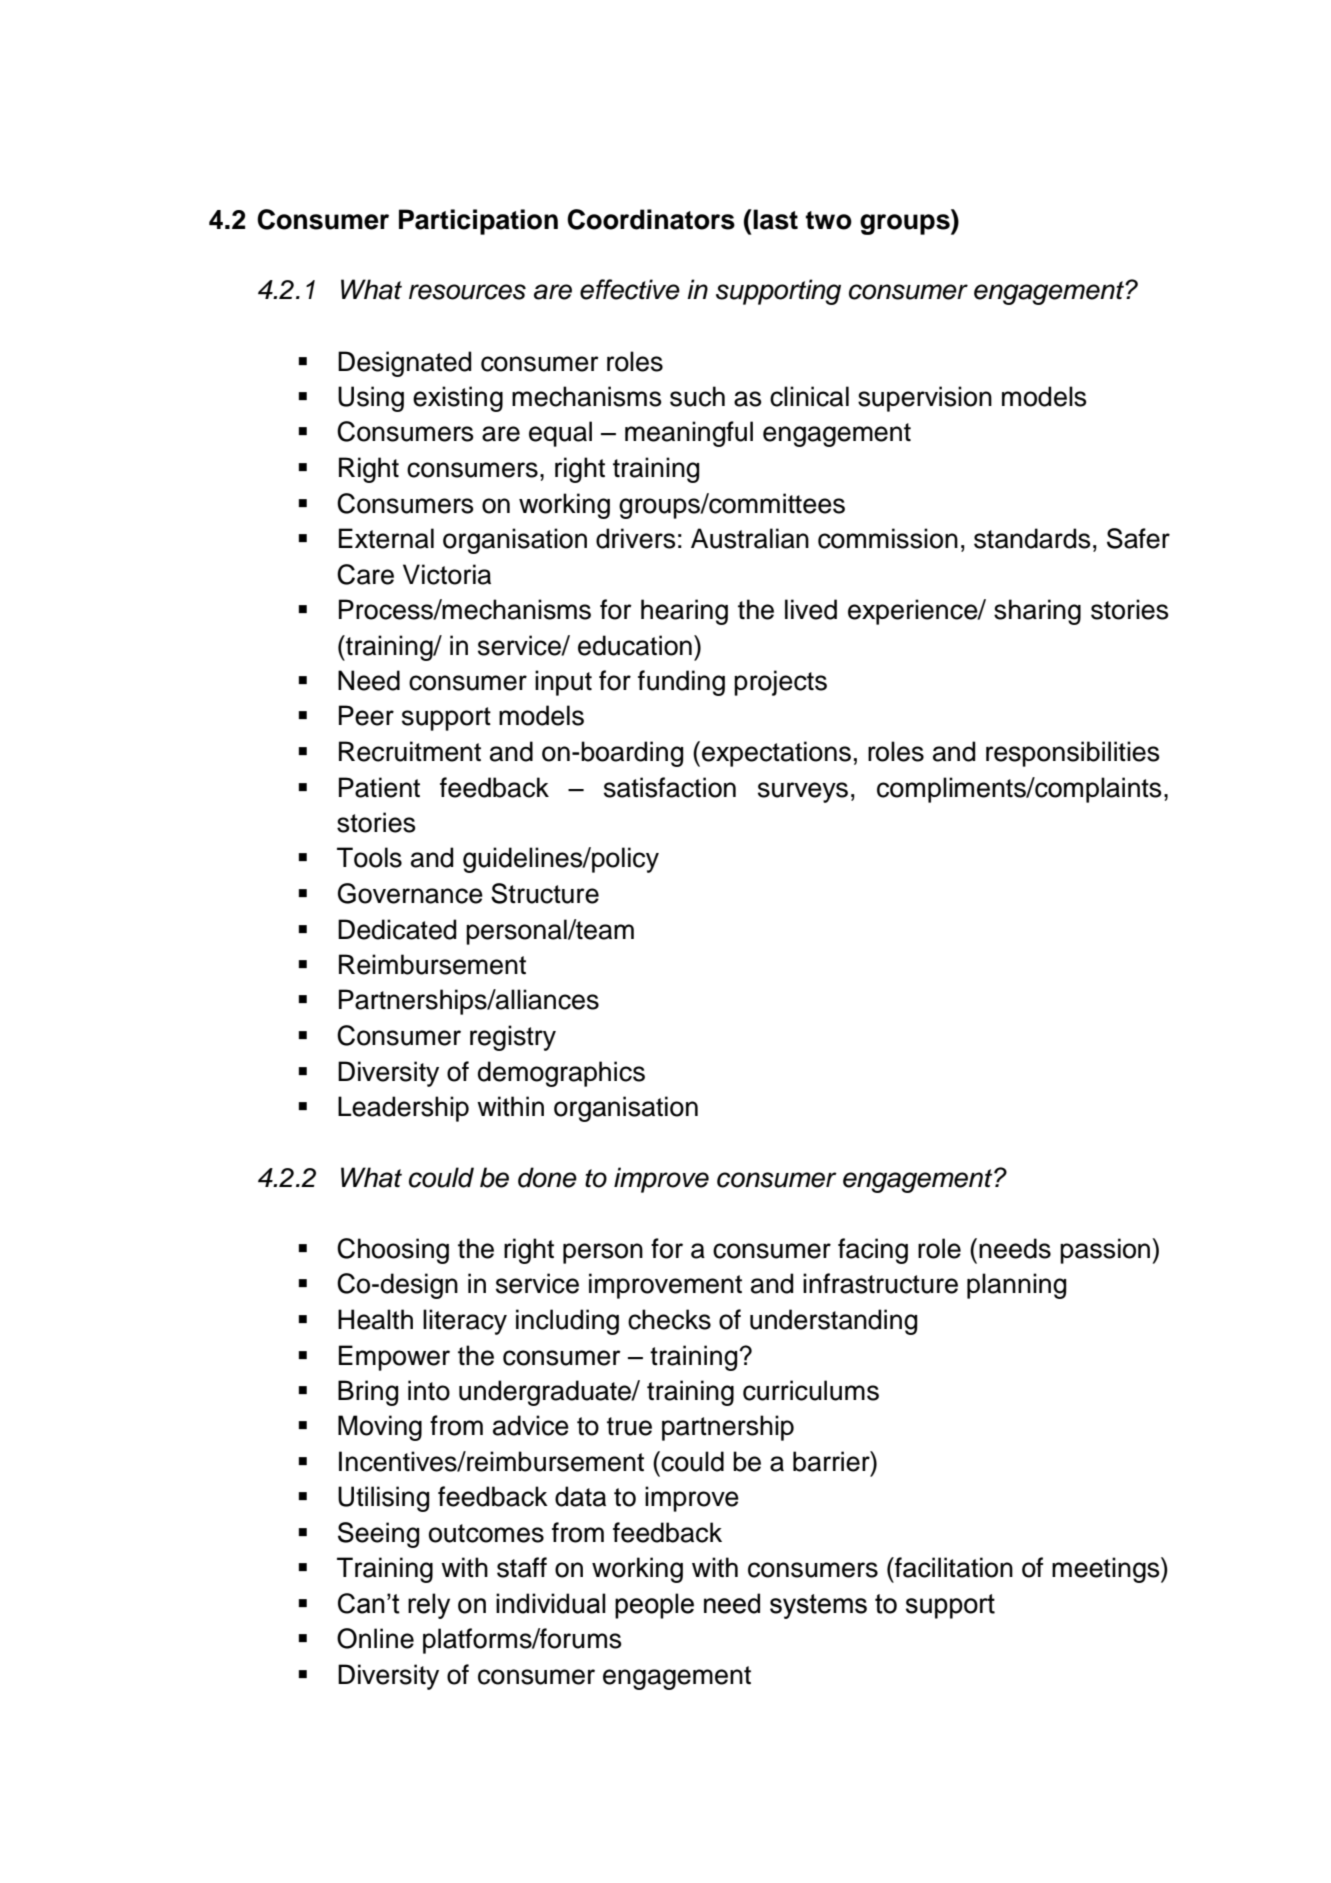 Image resolution: width=1331 pixels, height=1883 pixels. I want to click on supervision, so click(925, 399).
